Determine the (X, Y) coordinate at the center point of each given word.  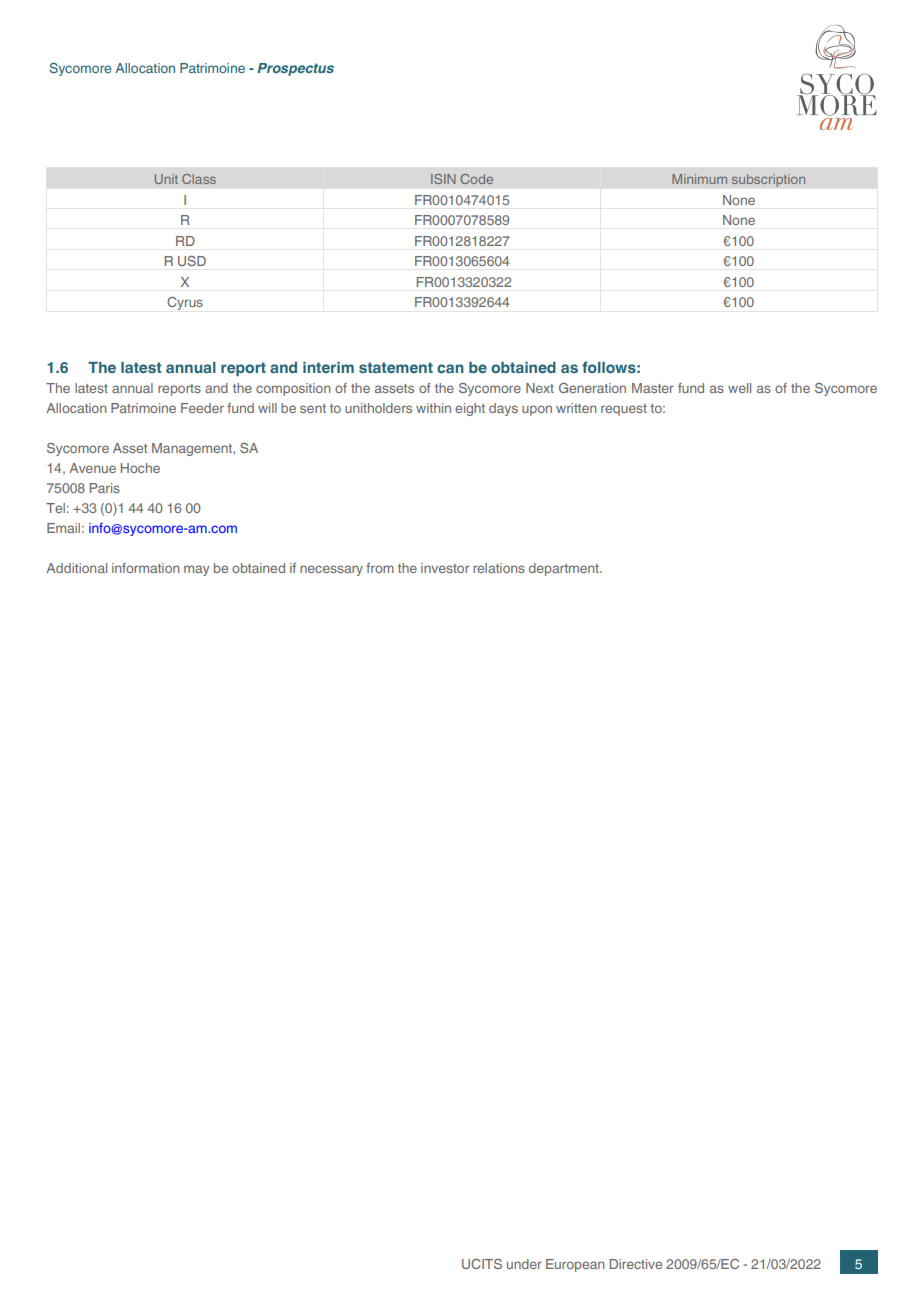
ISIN (443, 179)
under (524, 1264)
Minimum (699, 179)
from (380, 568)
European (575, 1265)
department (565, 569)
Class (199, 179)
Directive (636, 1264)
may (196, 570)
